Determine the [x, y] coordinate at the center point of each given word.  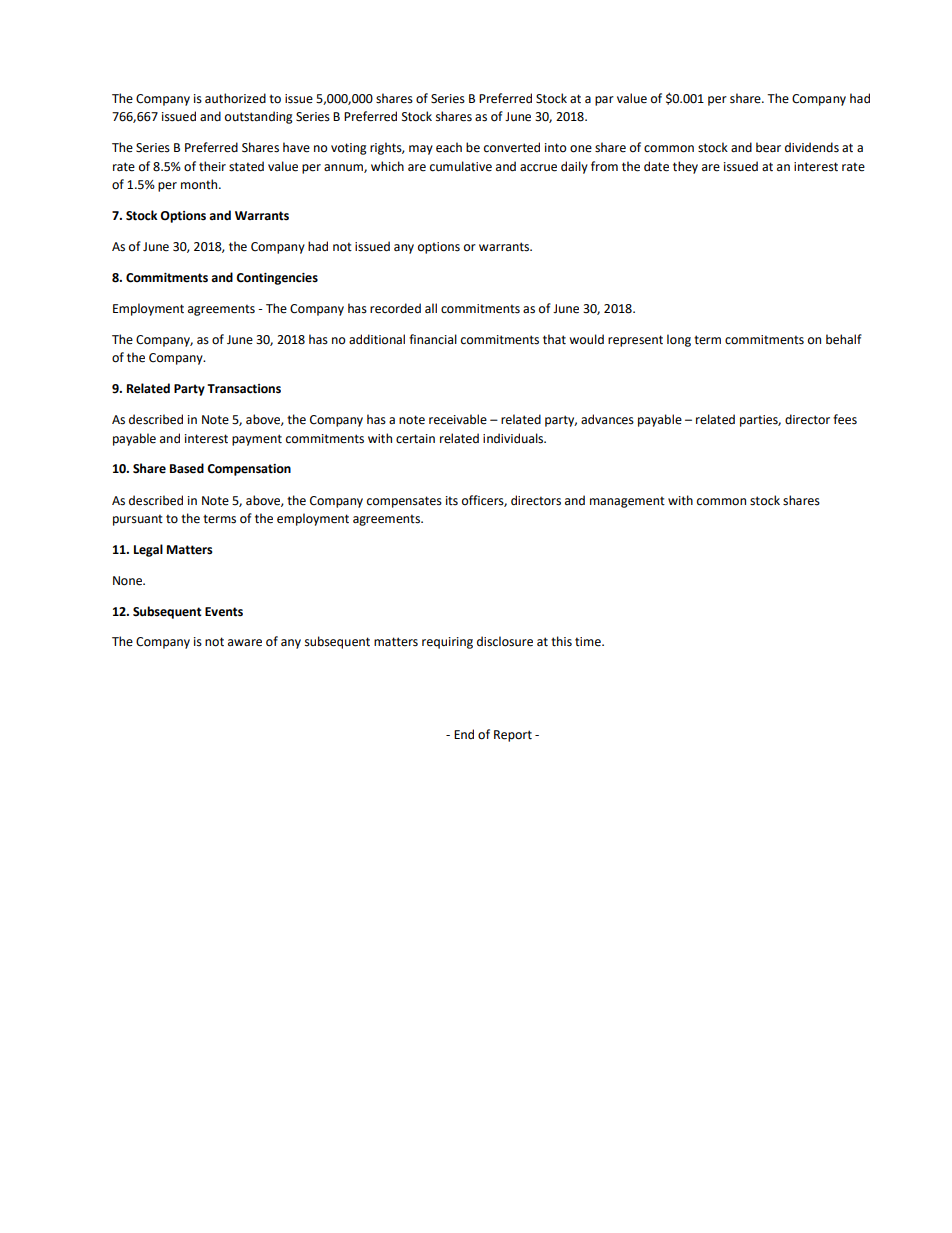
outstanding [259, 117]
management [627, 502]
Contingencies [277, 279]
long [679, 340]
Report [513, 736]
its [452, 501]
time [589, 642]
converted [512, 147]
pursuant [138, 520]
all [431, 308]
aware [245, 643]
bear [768, 147]
